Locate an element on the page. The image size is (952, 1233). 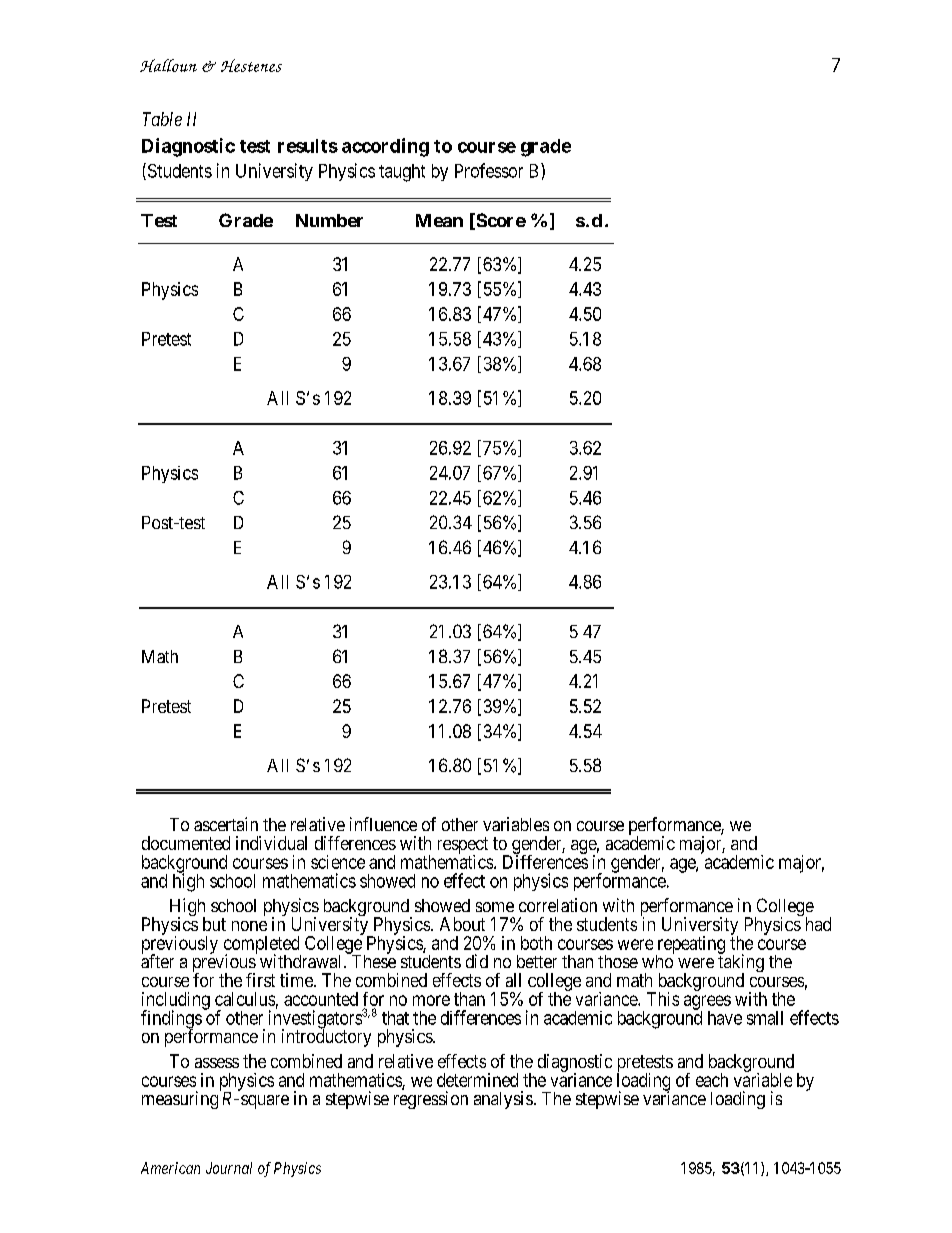
Professor is located at coordinates (489, 170).
